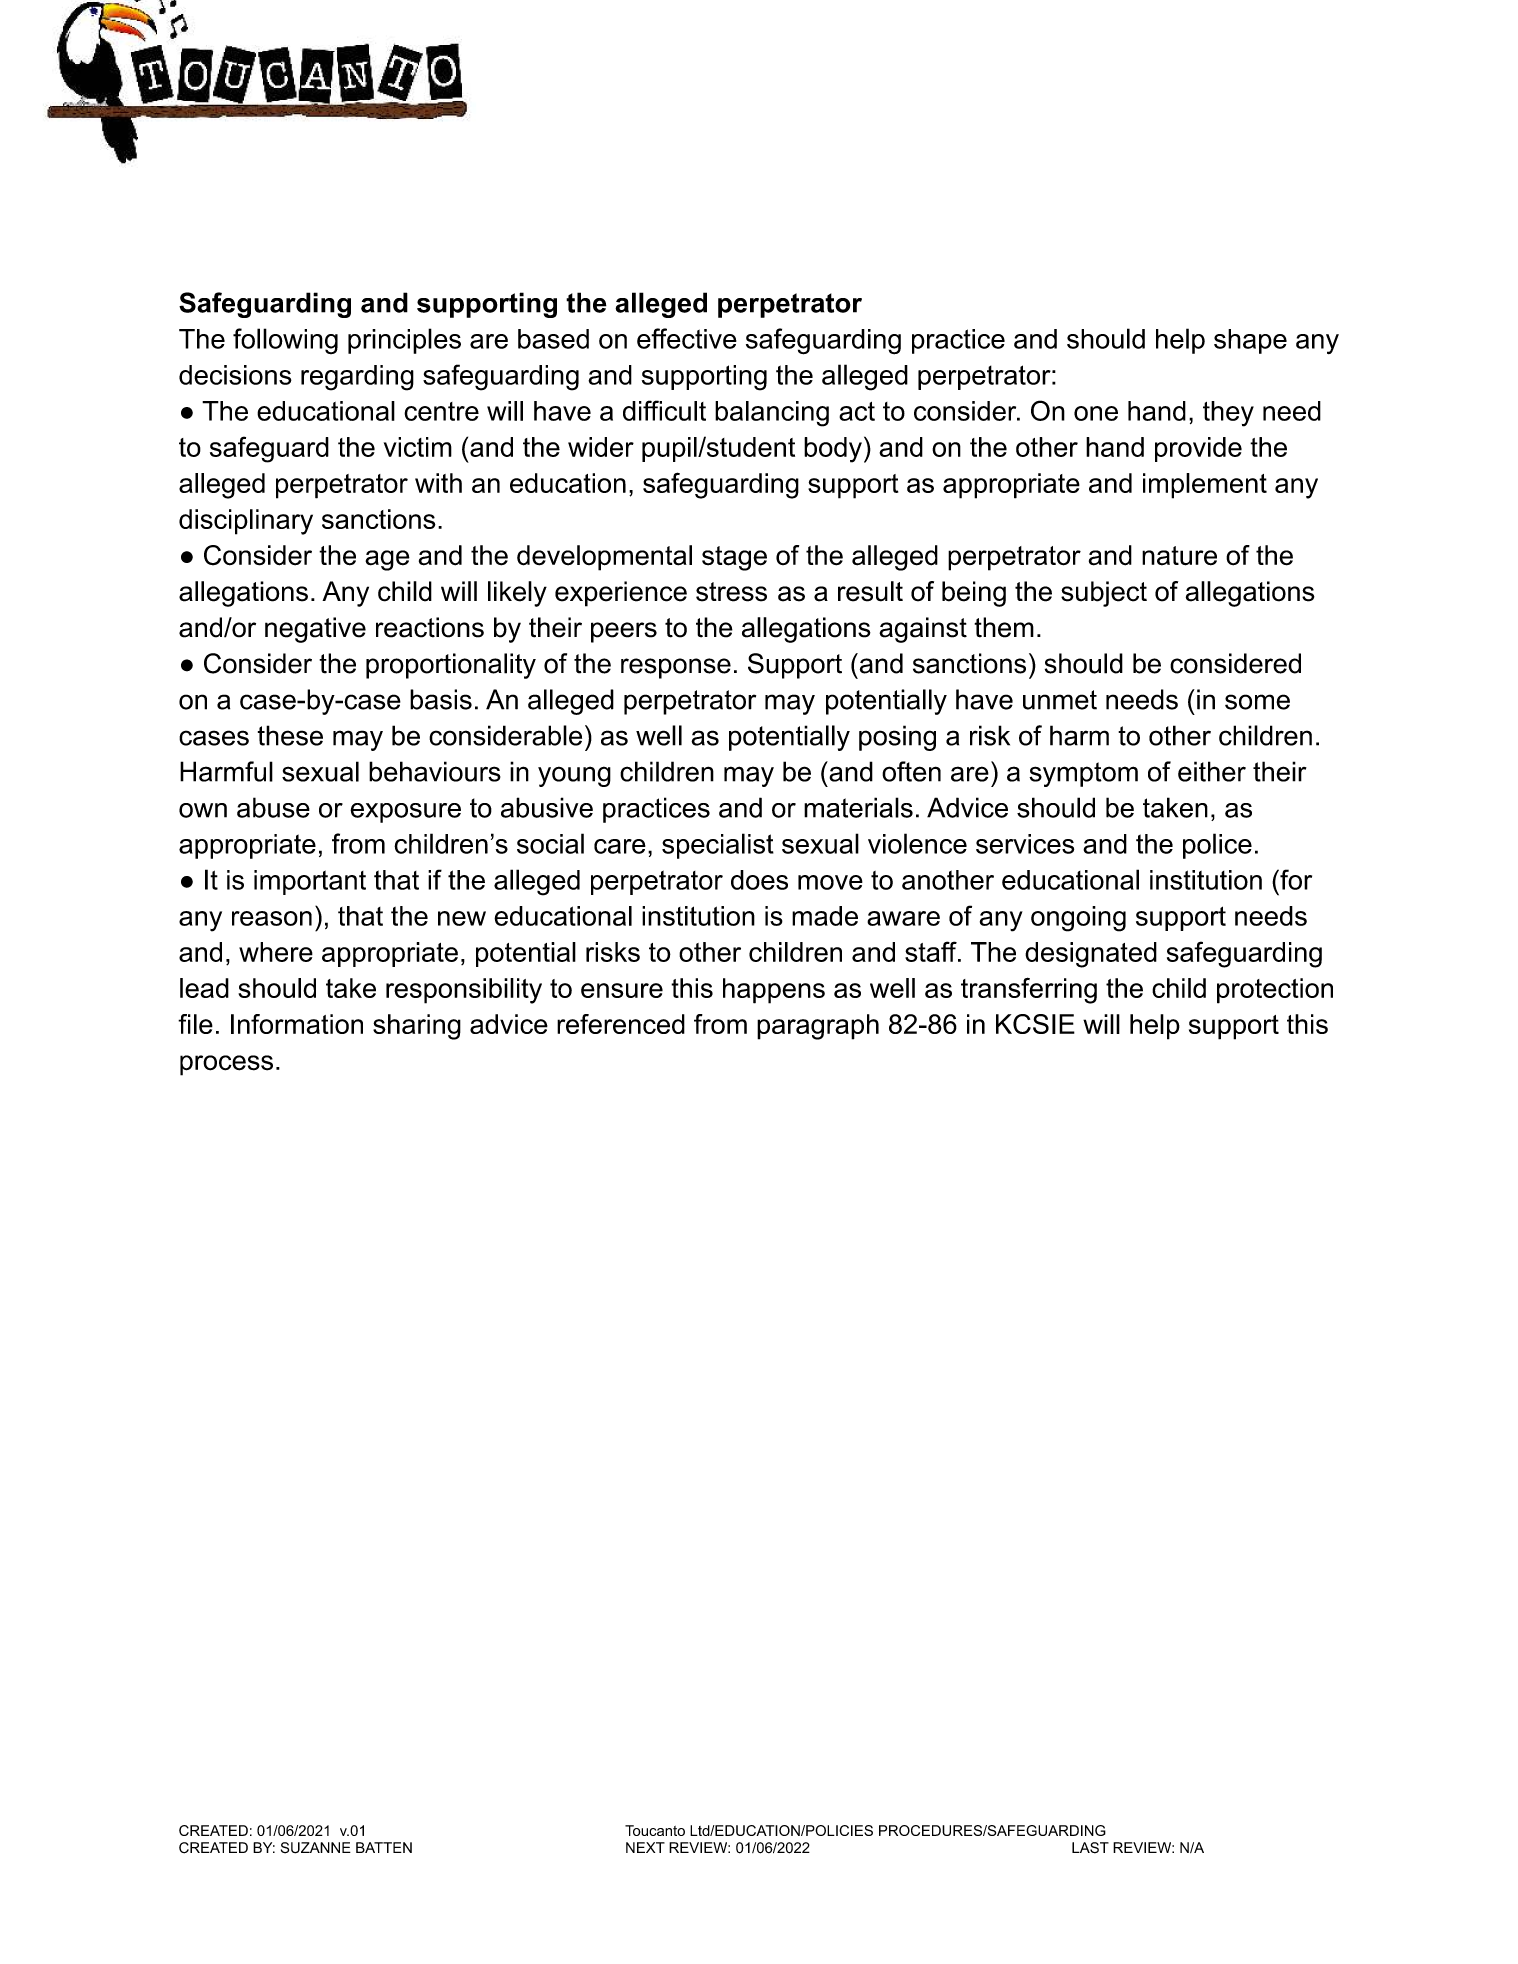 Image resolution: width=1518 pixels, height=1964 pixels. Describe the element at coordinates (290, 735) in the screenshot. I see `these` at that location.
